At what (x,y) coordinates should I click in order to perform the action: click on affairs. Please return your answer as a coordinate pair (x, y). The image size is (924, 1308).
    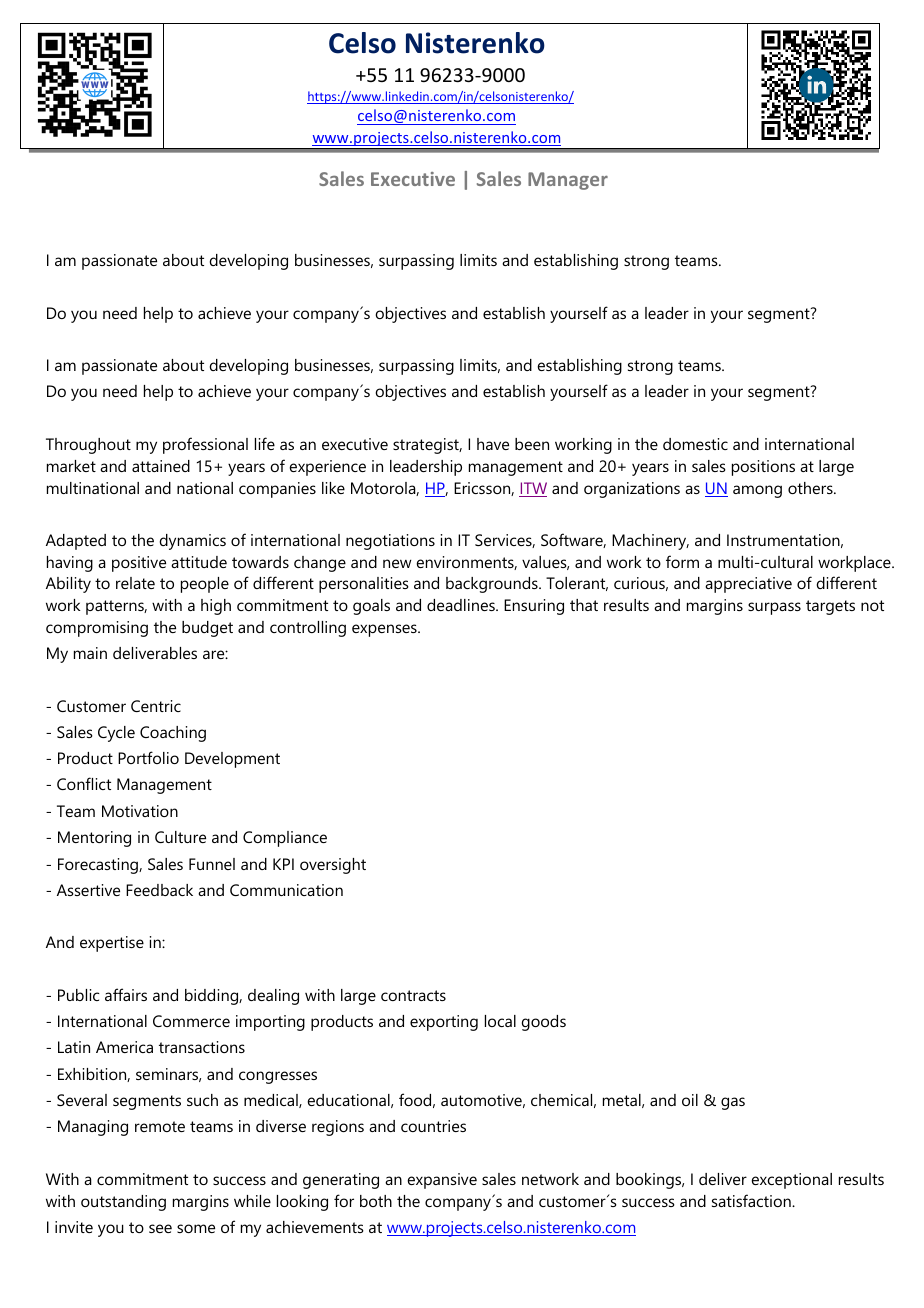
    Looking at the image, I should click on (126, 994).
